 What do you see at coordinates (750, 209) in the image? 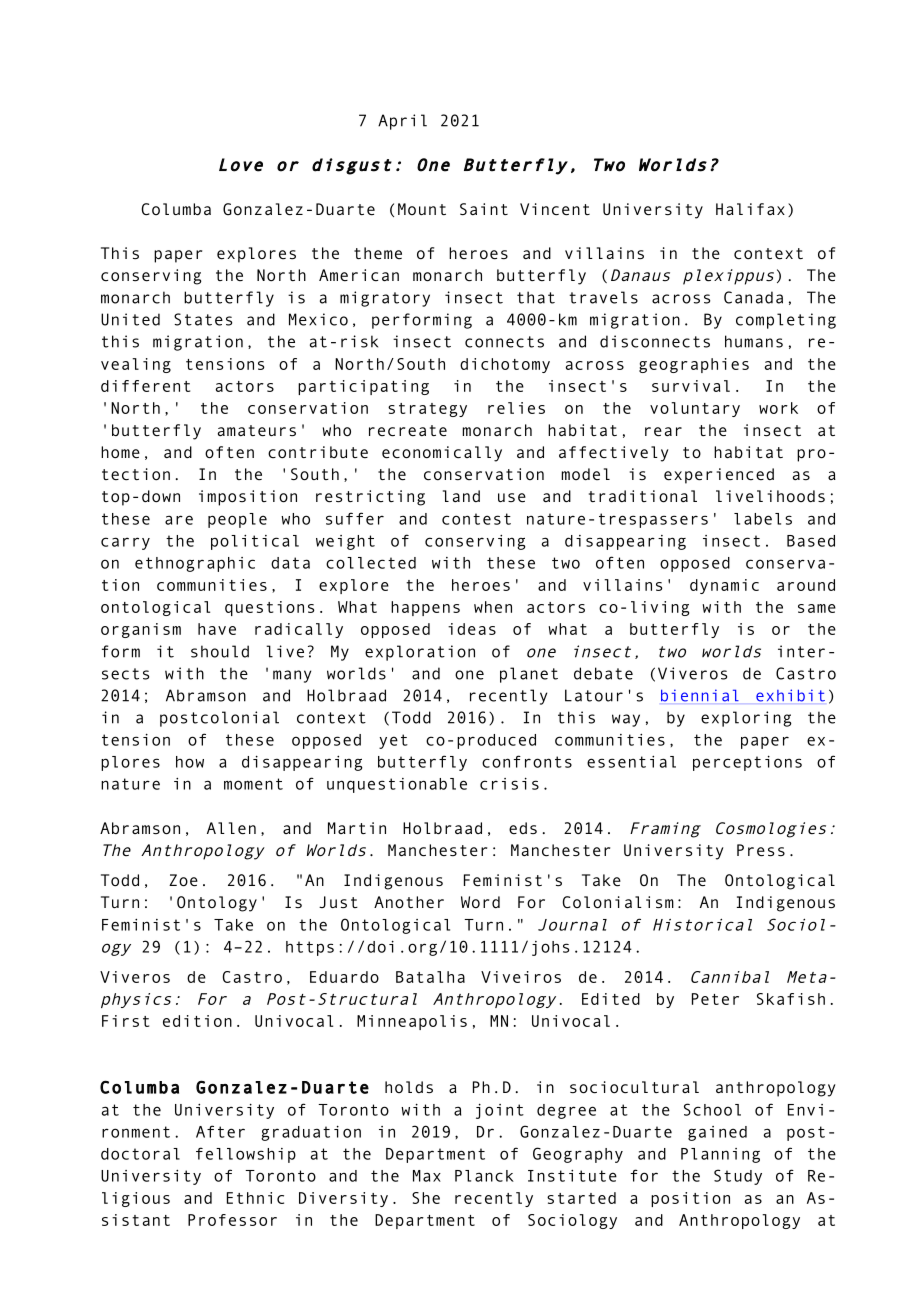
I see `Halifax` at bounding box center [750, 209].
